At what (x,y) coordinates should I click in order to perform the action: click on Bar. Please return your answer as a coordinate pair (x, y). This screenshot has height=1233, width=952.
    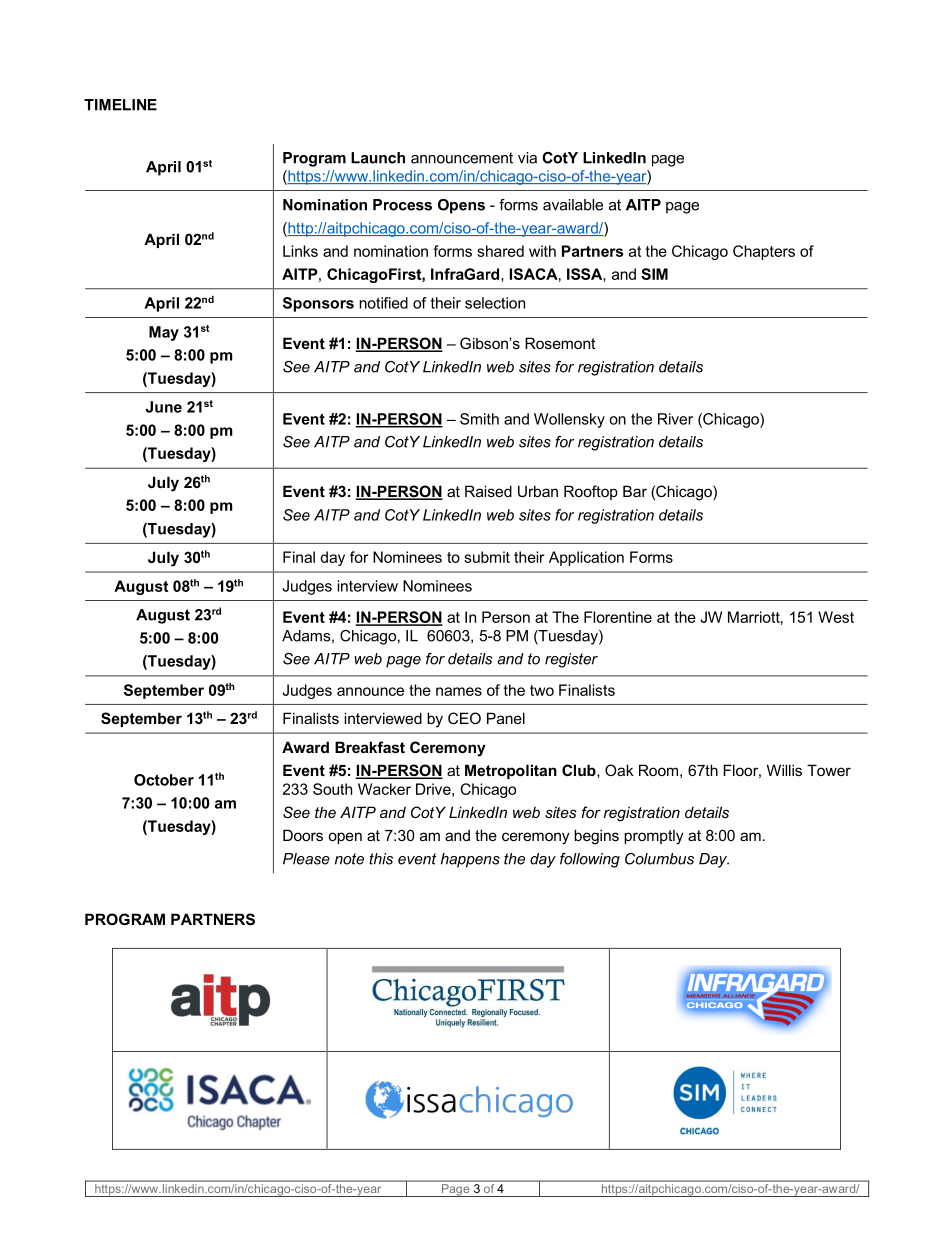
    Looking at the image, I should click on (635, 491).
